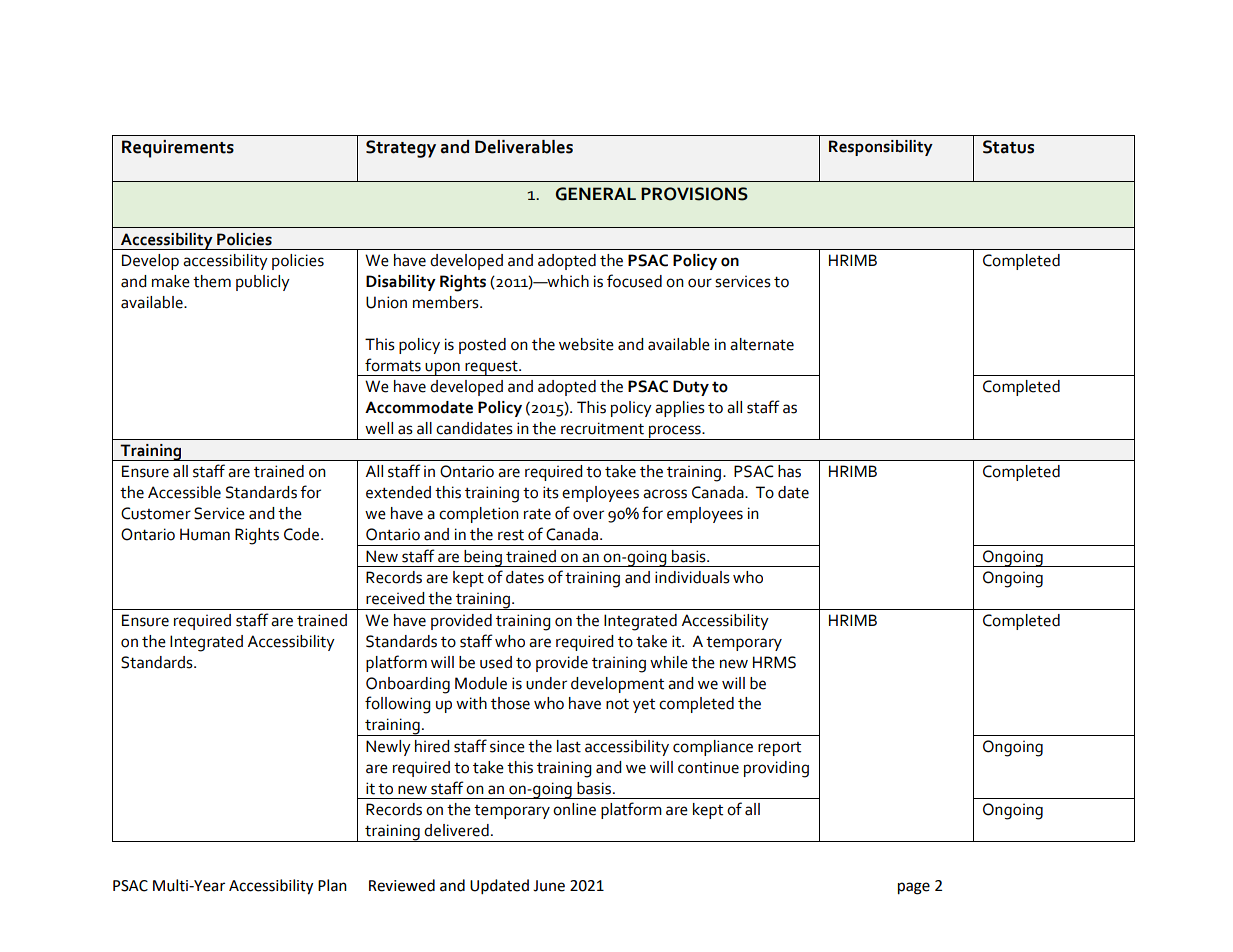 This screenshot has height=952, width=1233. I want to click on website, so click(586, 344).
